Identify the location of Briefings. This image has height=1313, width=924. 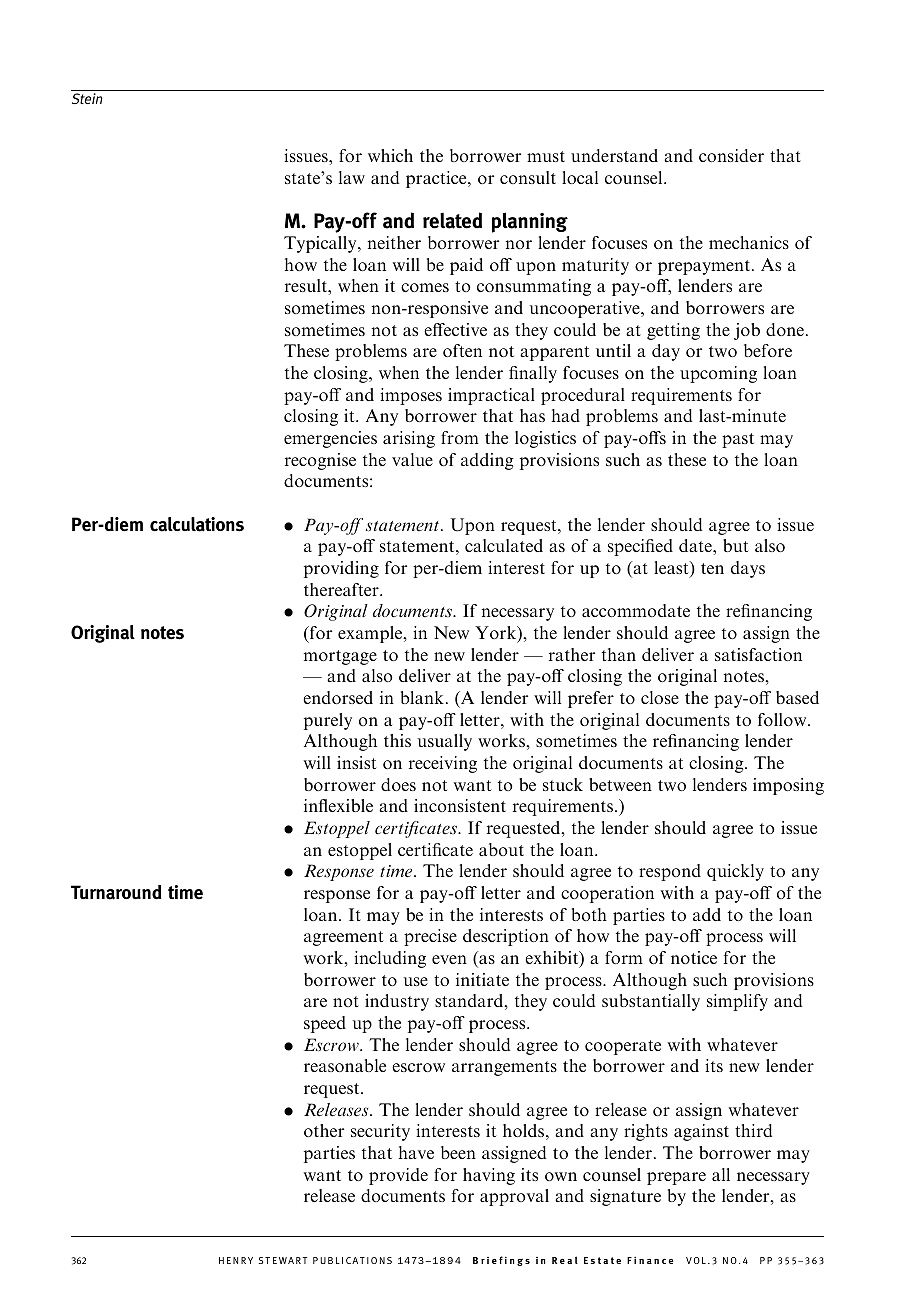
(501, 1261).
